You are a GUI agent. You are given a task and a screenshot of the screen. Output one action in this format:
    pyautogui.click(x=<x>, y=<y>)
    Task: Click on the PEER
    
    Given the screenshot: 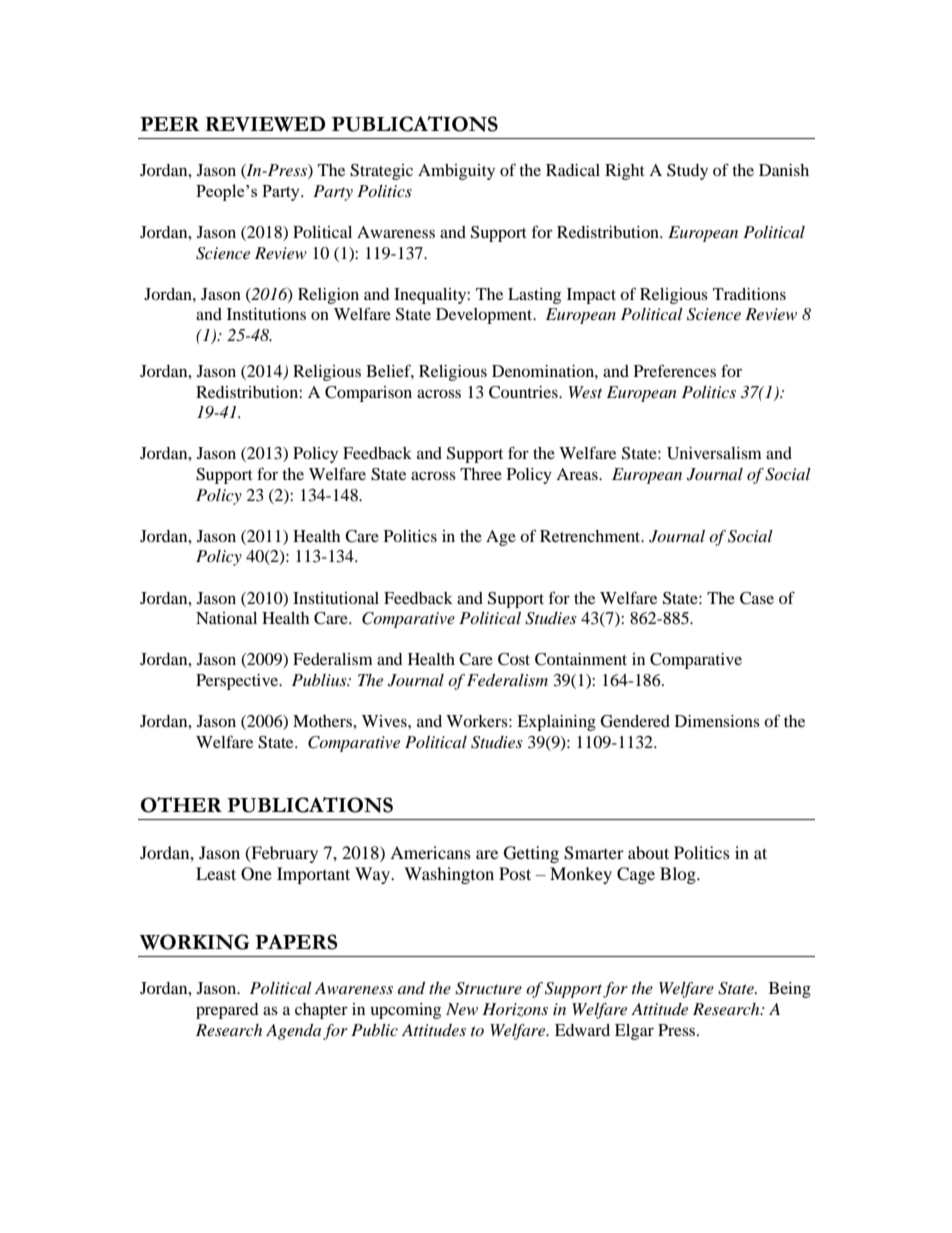 What is the action you would take?
    pyautogui.click(x=170, y=124)
